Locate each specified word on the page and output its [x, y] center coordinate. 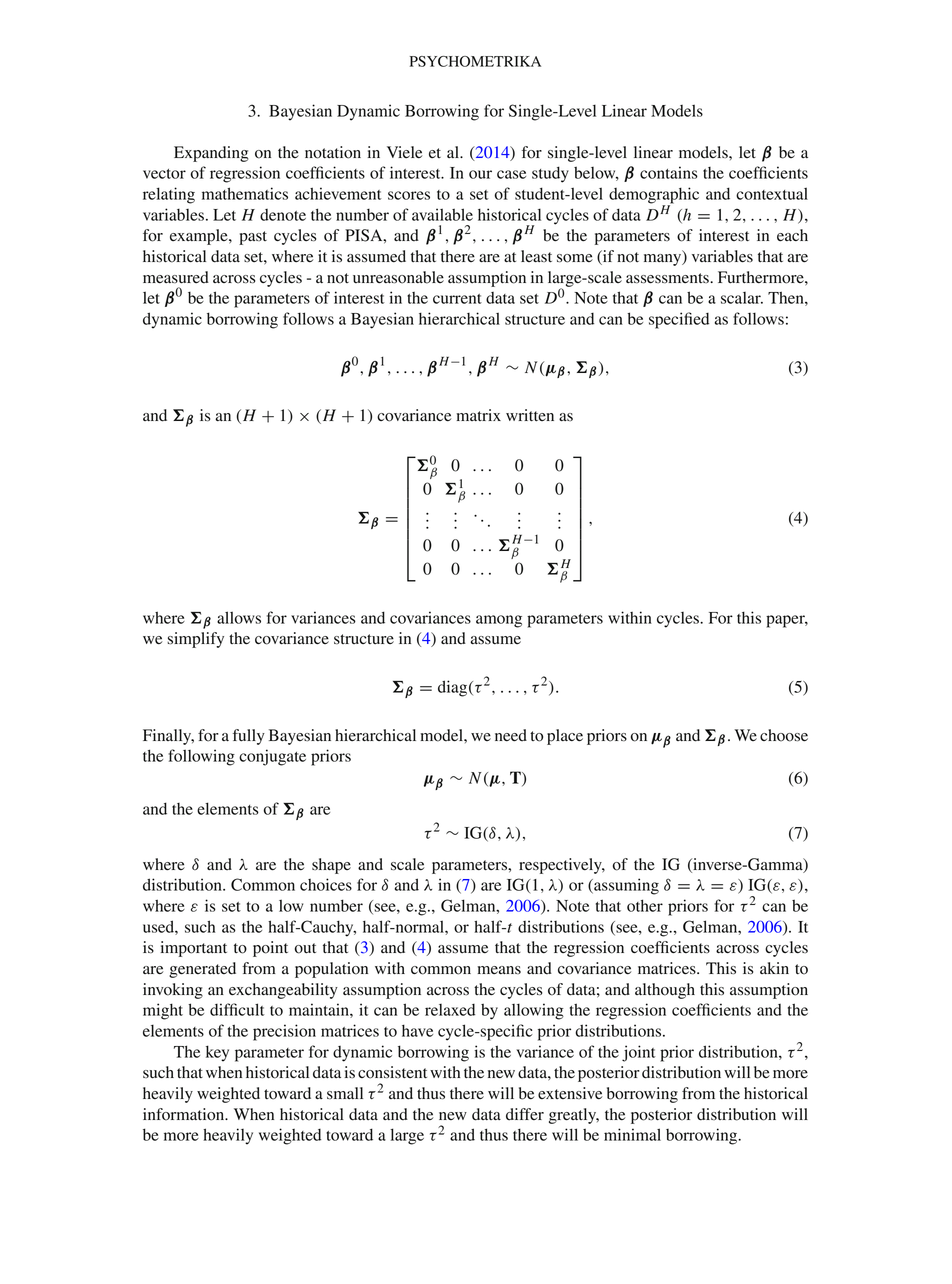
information [185, 1114]
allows [239, 617]
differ [525, 1114]
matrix [479, 415]
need [511, 735]
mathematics [245, 193]
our [480, 174]
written [530, 415]
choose [784, 735]
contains [669, 172]
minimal [632, 1134]
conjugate [272, 757]
